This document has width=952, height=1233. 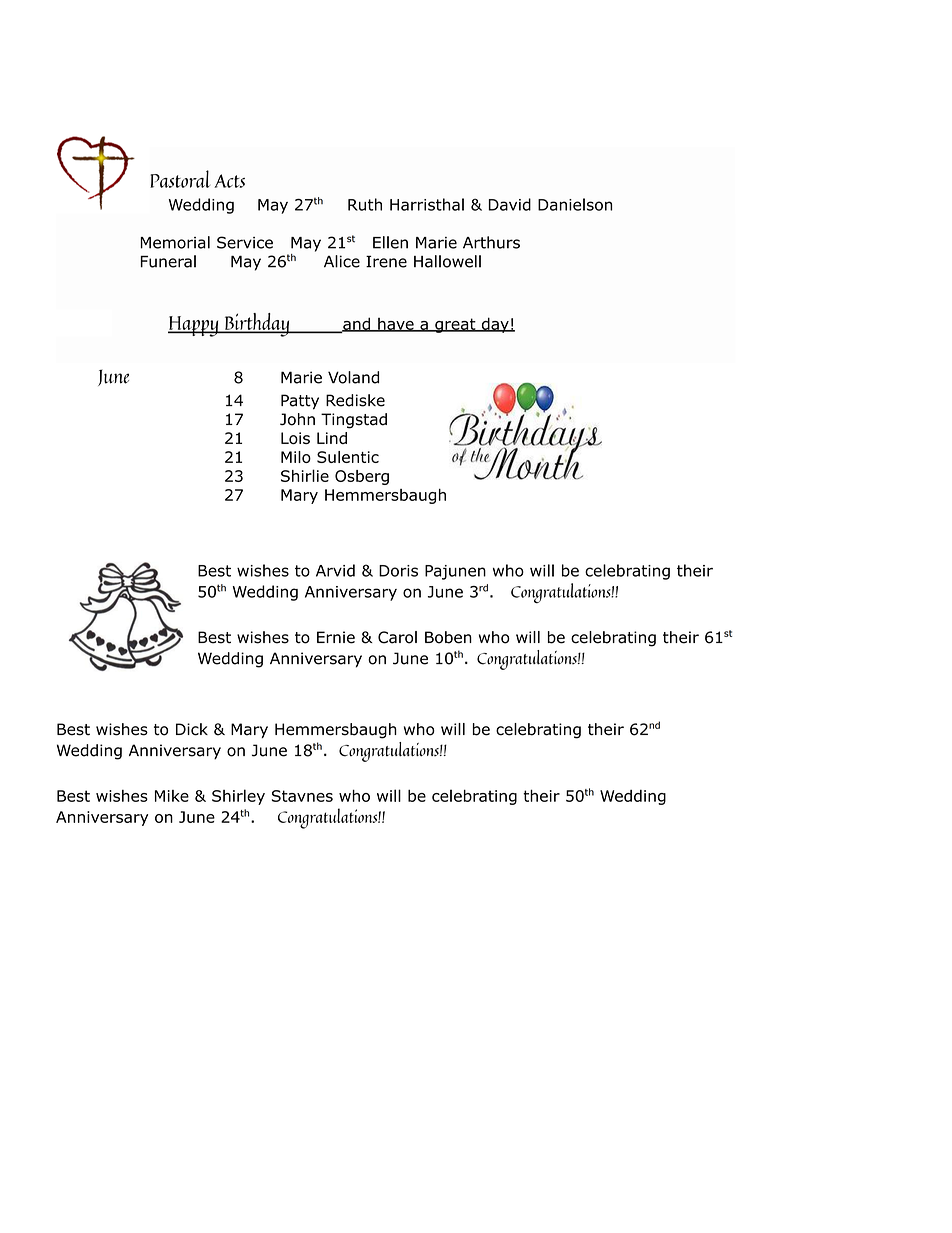 What do you see at coordinates (397, 637) in the document?
I see `Carol` at bounding box center [397, 637].
